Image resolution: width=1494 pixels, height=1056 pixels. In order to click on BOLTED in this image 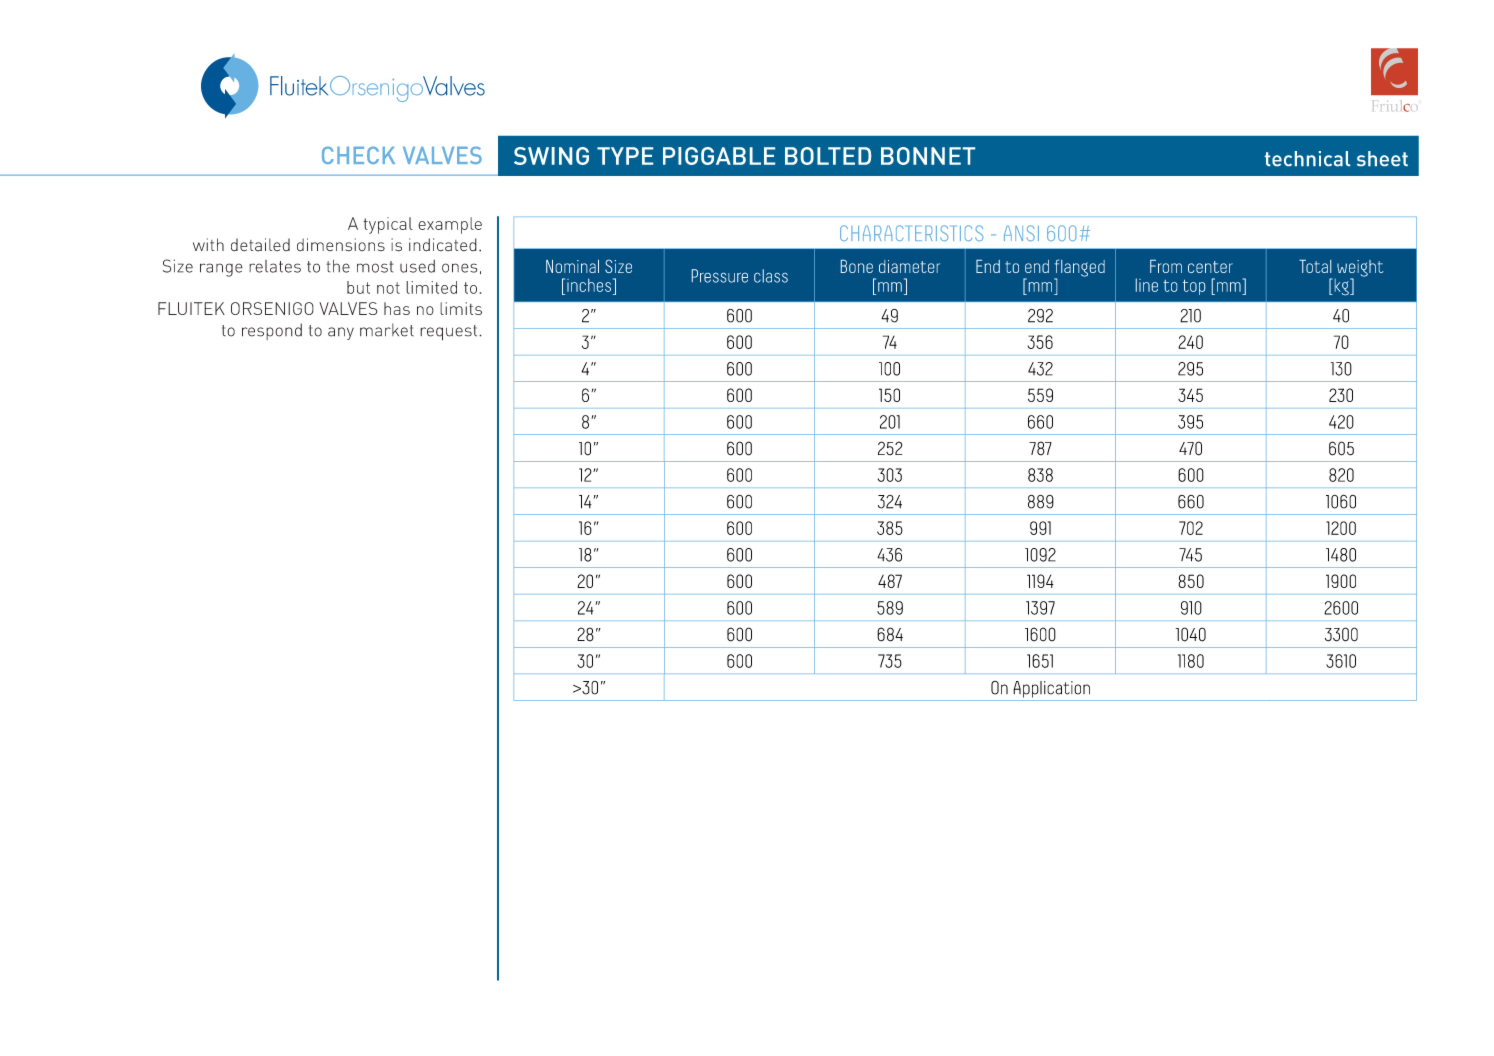, I will do `click(828, 156)`.
